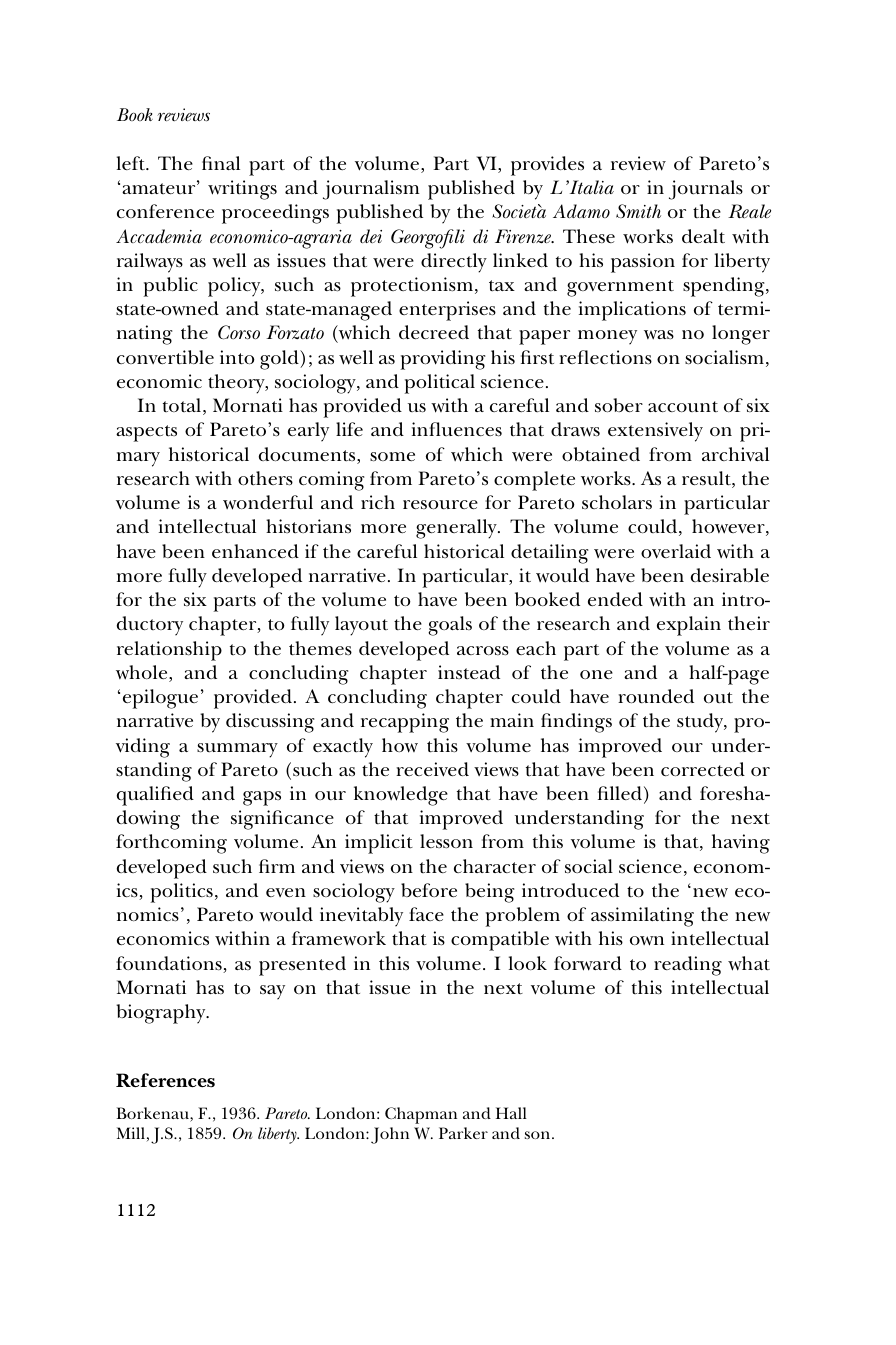  I want to click on explain, so click(689, 626).
